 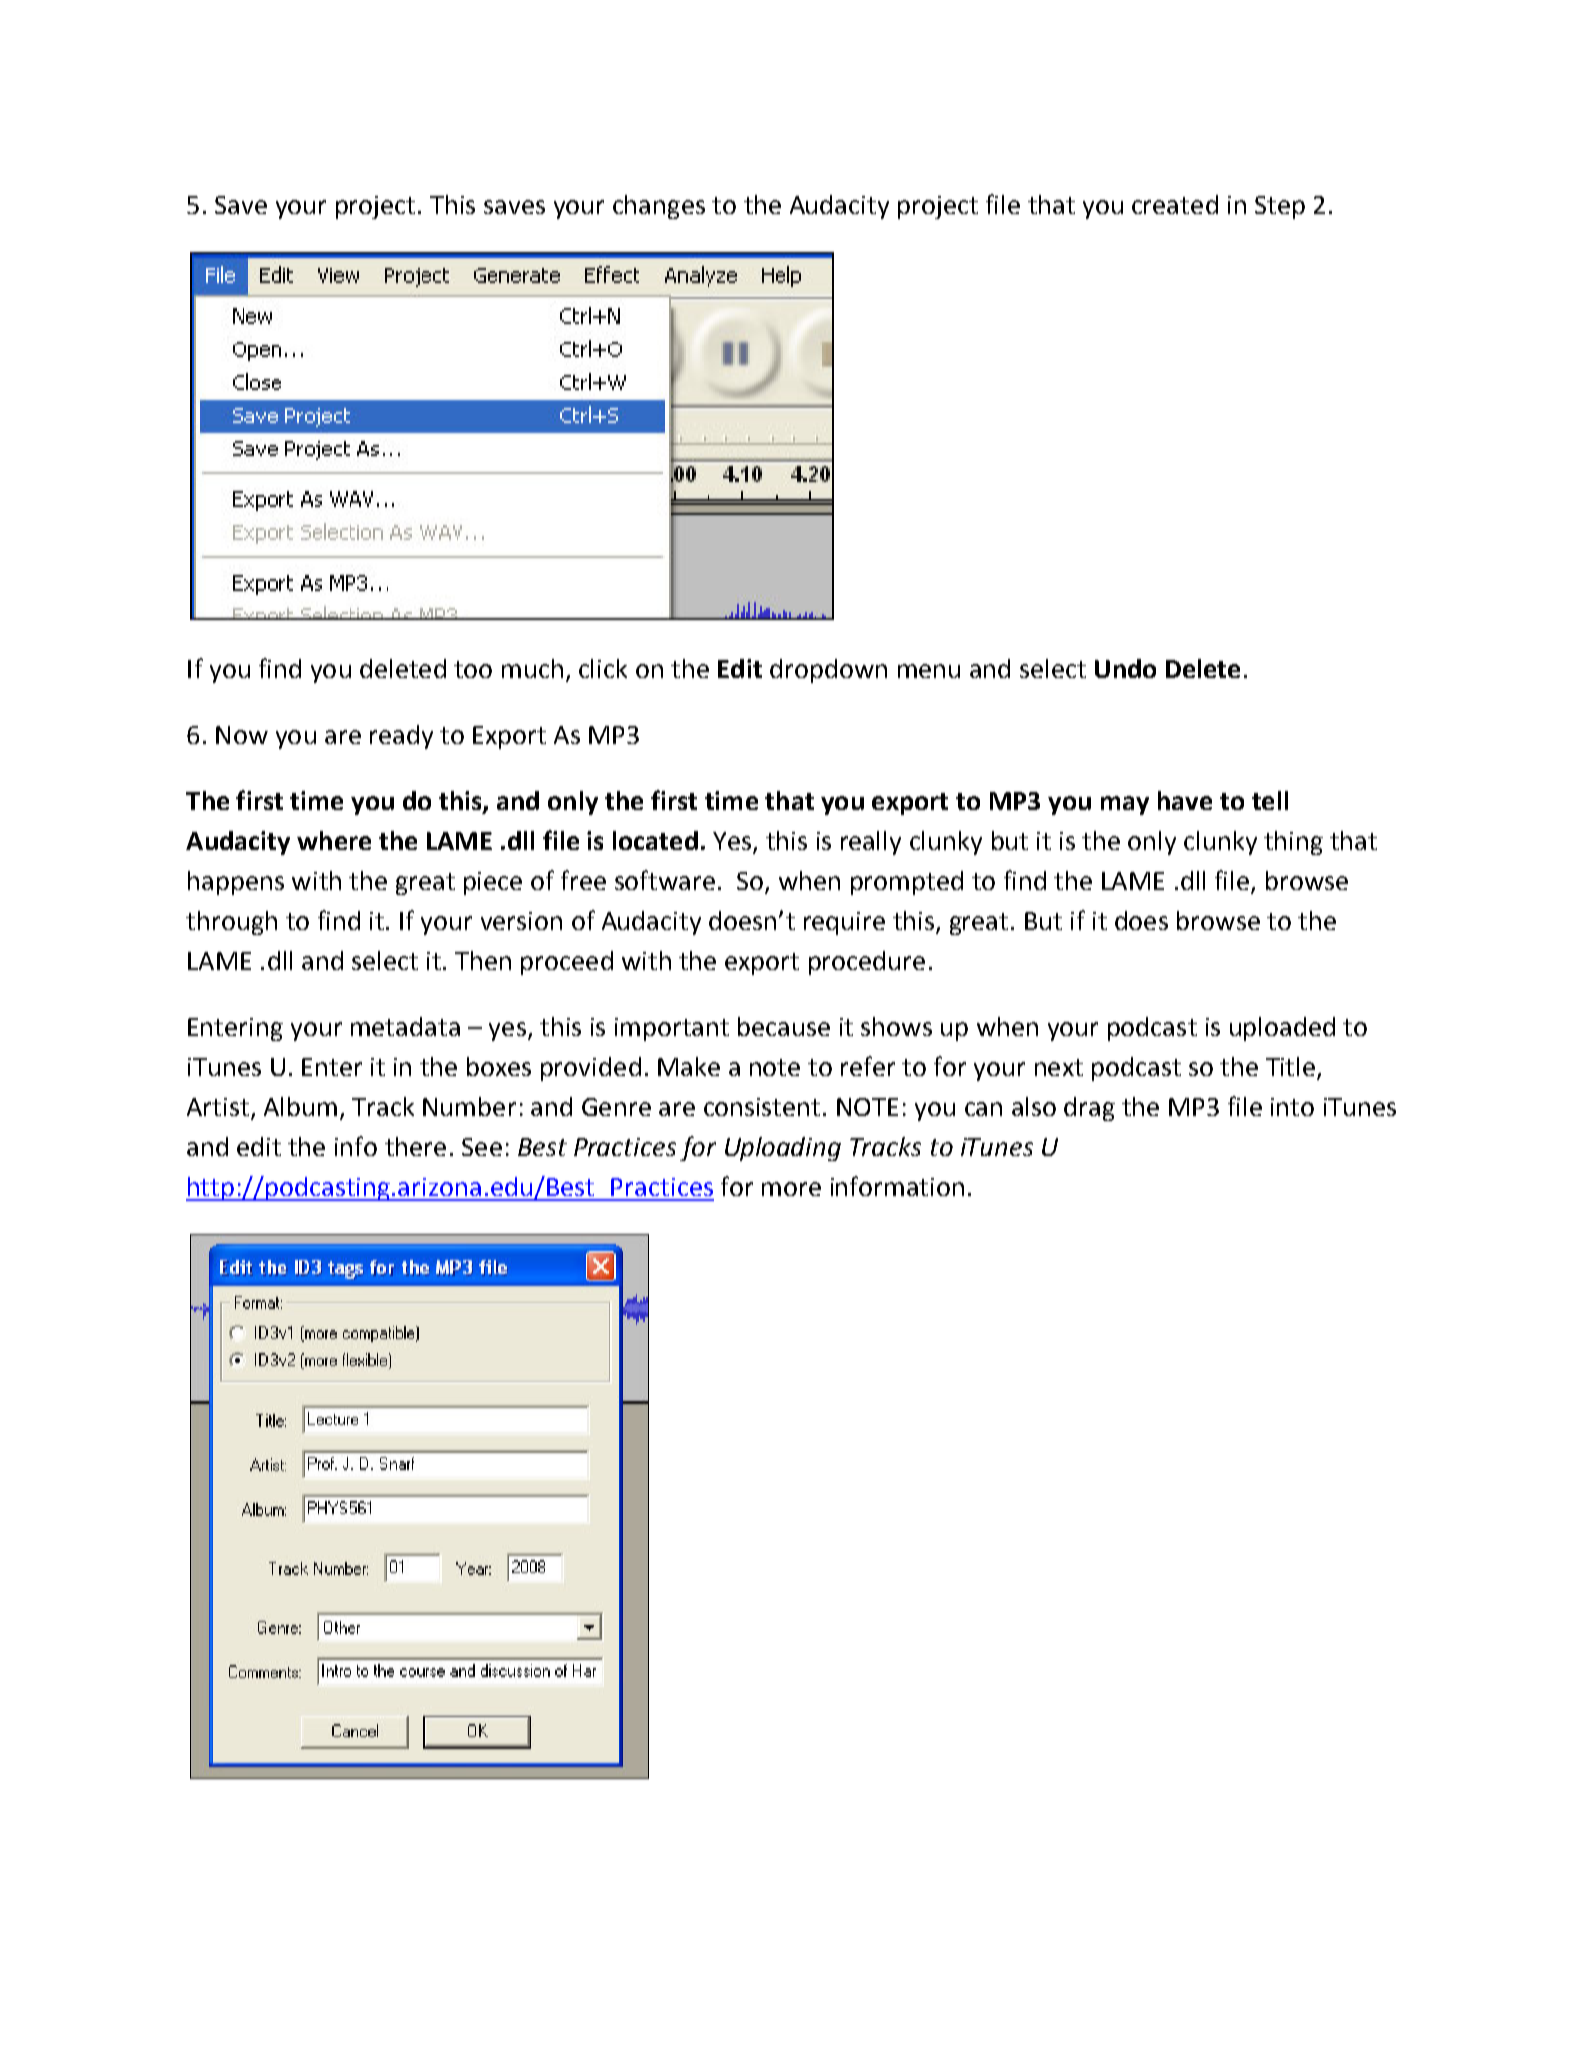 I want to click on ready, so click(x=401, y=737).
